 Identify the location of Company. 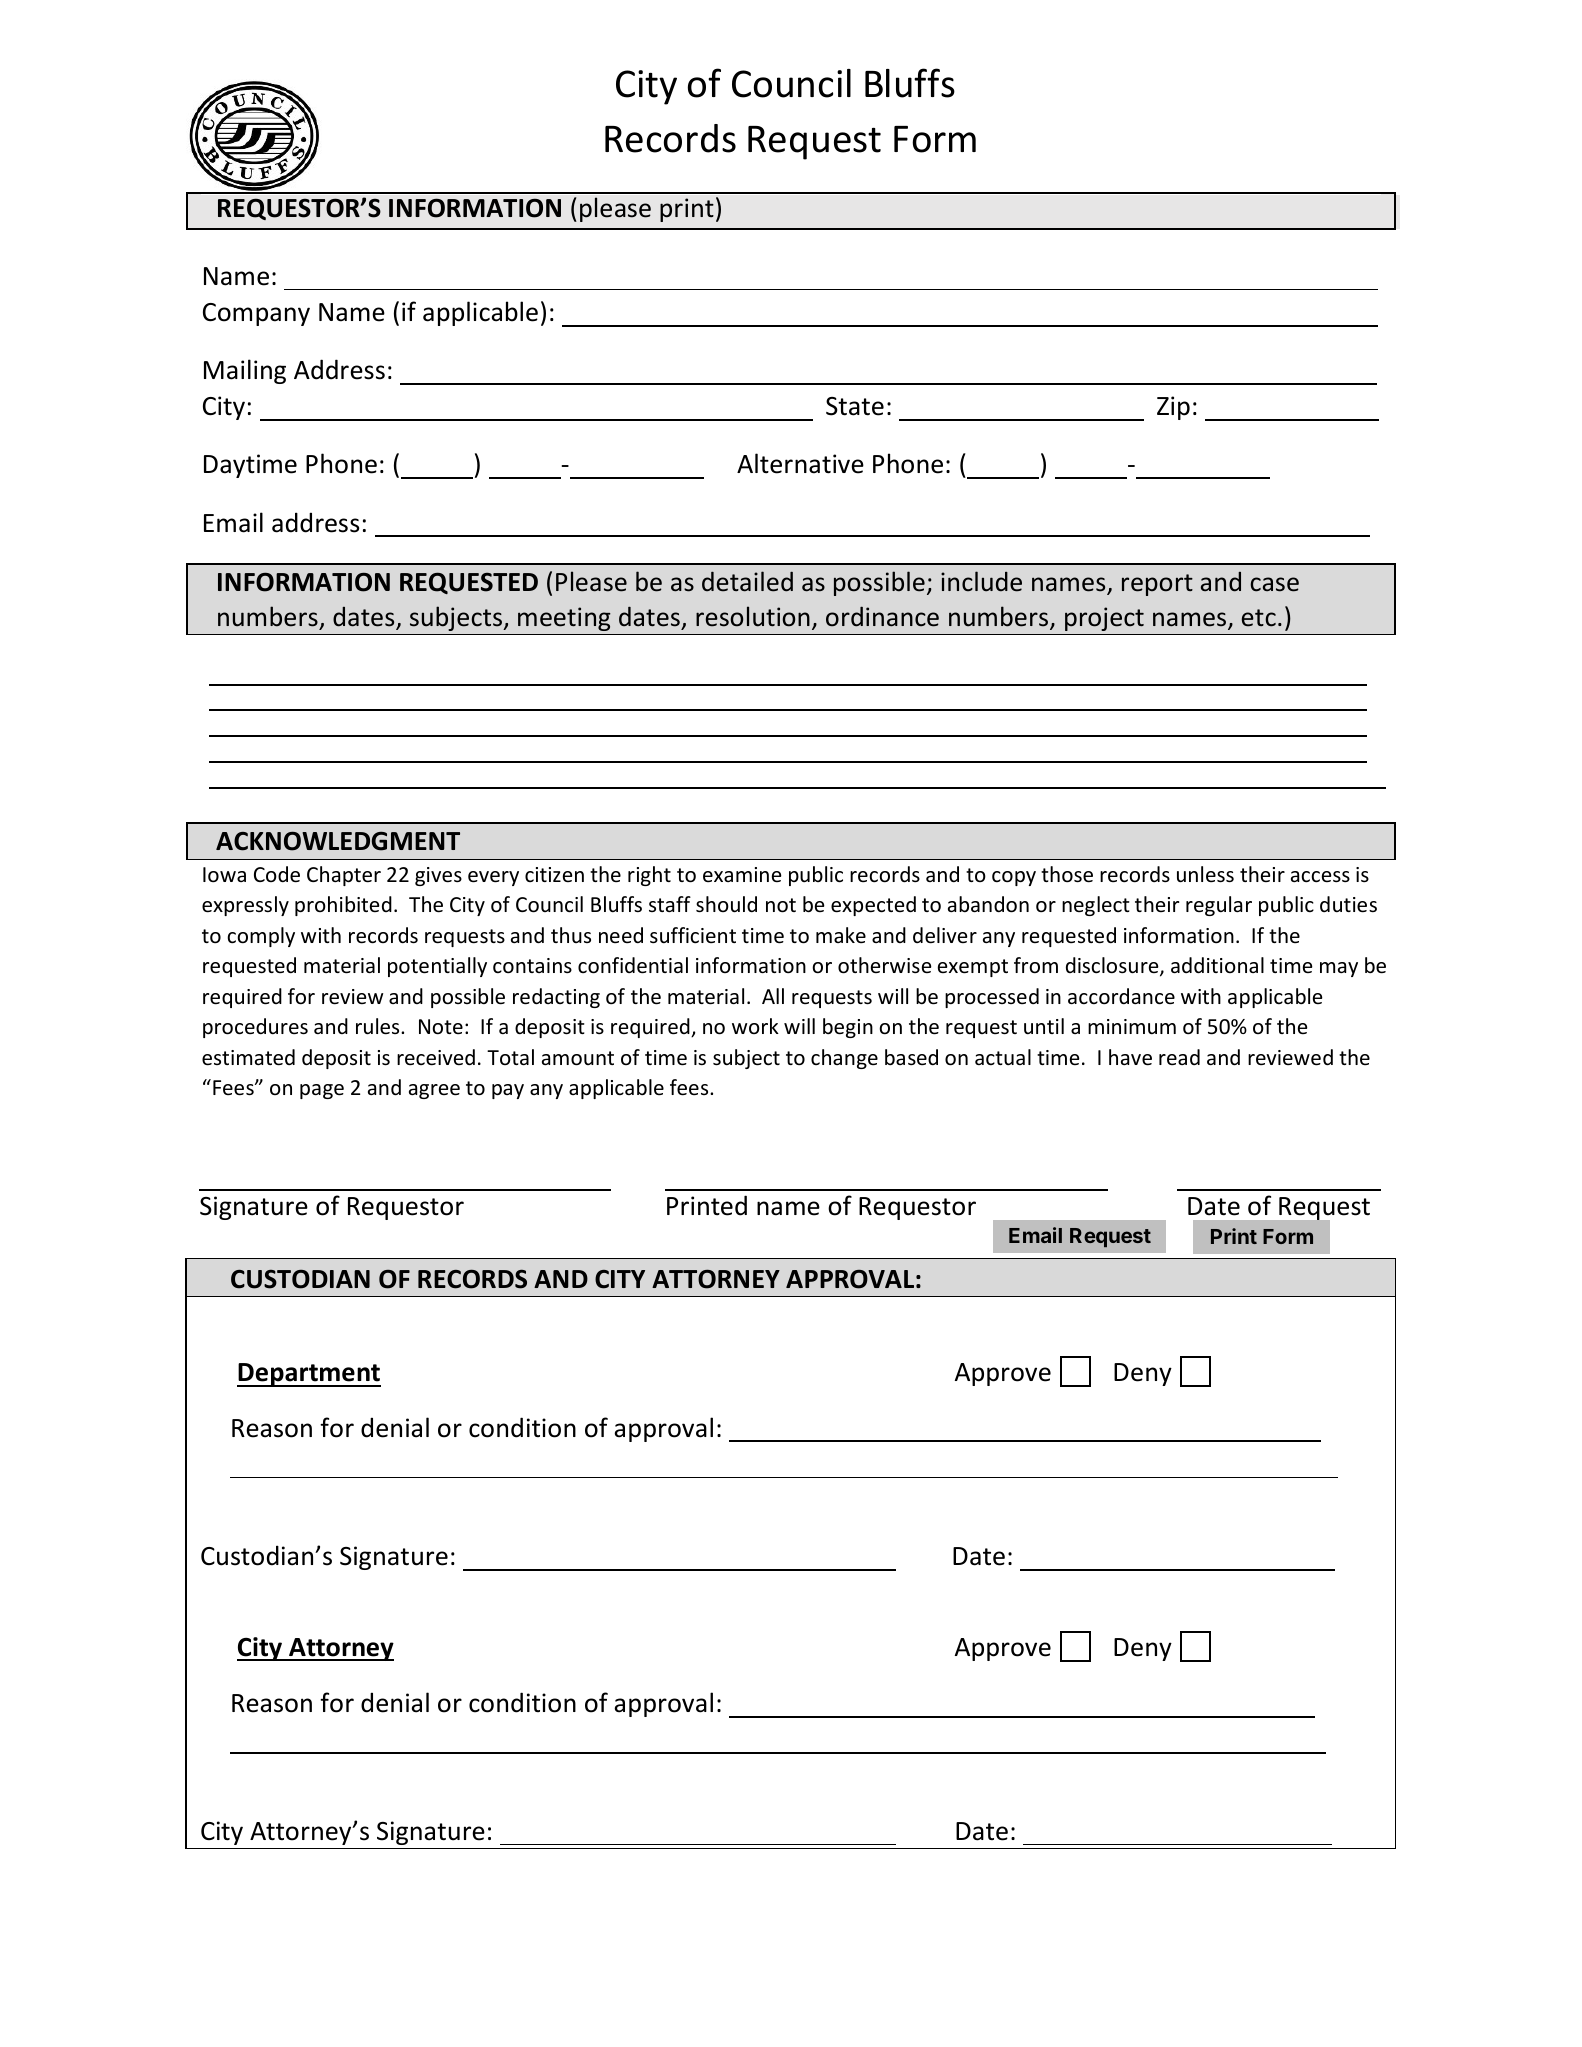
(256, 314).
